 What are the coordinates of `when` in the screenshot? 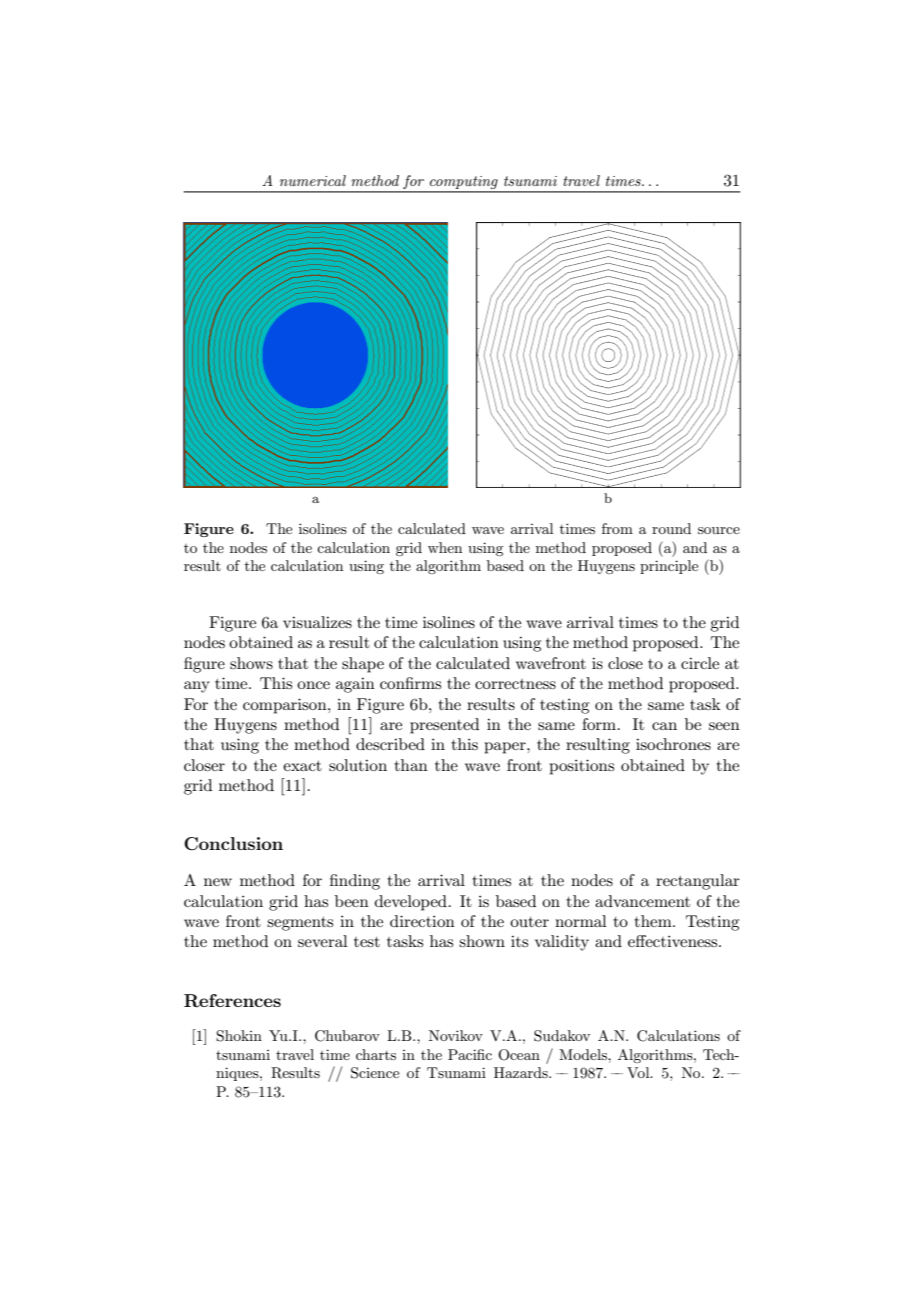 It's located at (445, 547).
